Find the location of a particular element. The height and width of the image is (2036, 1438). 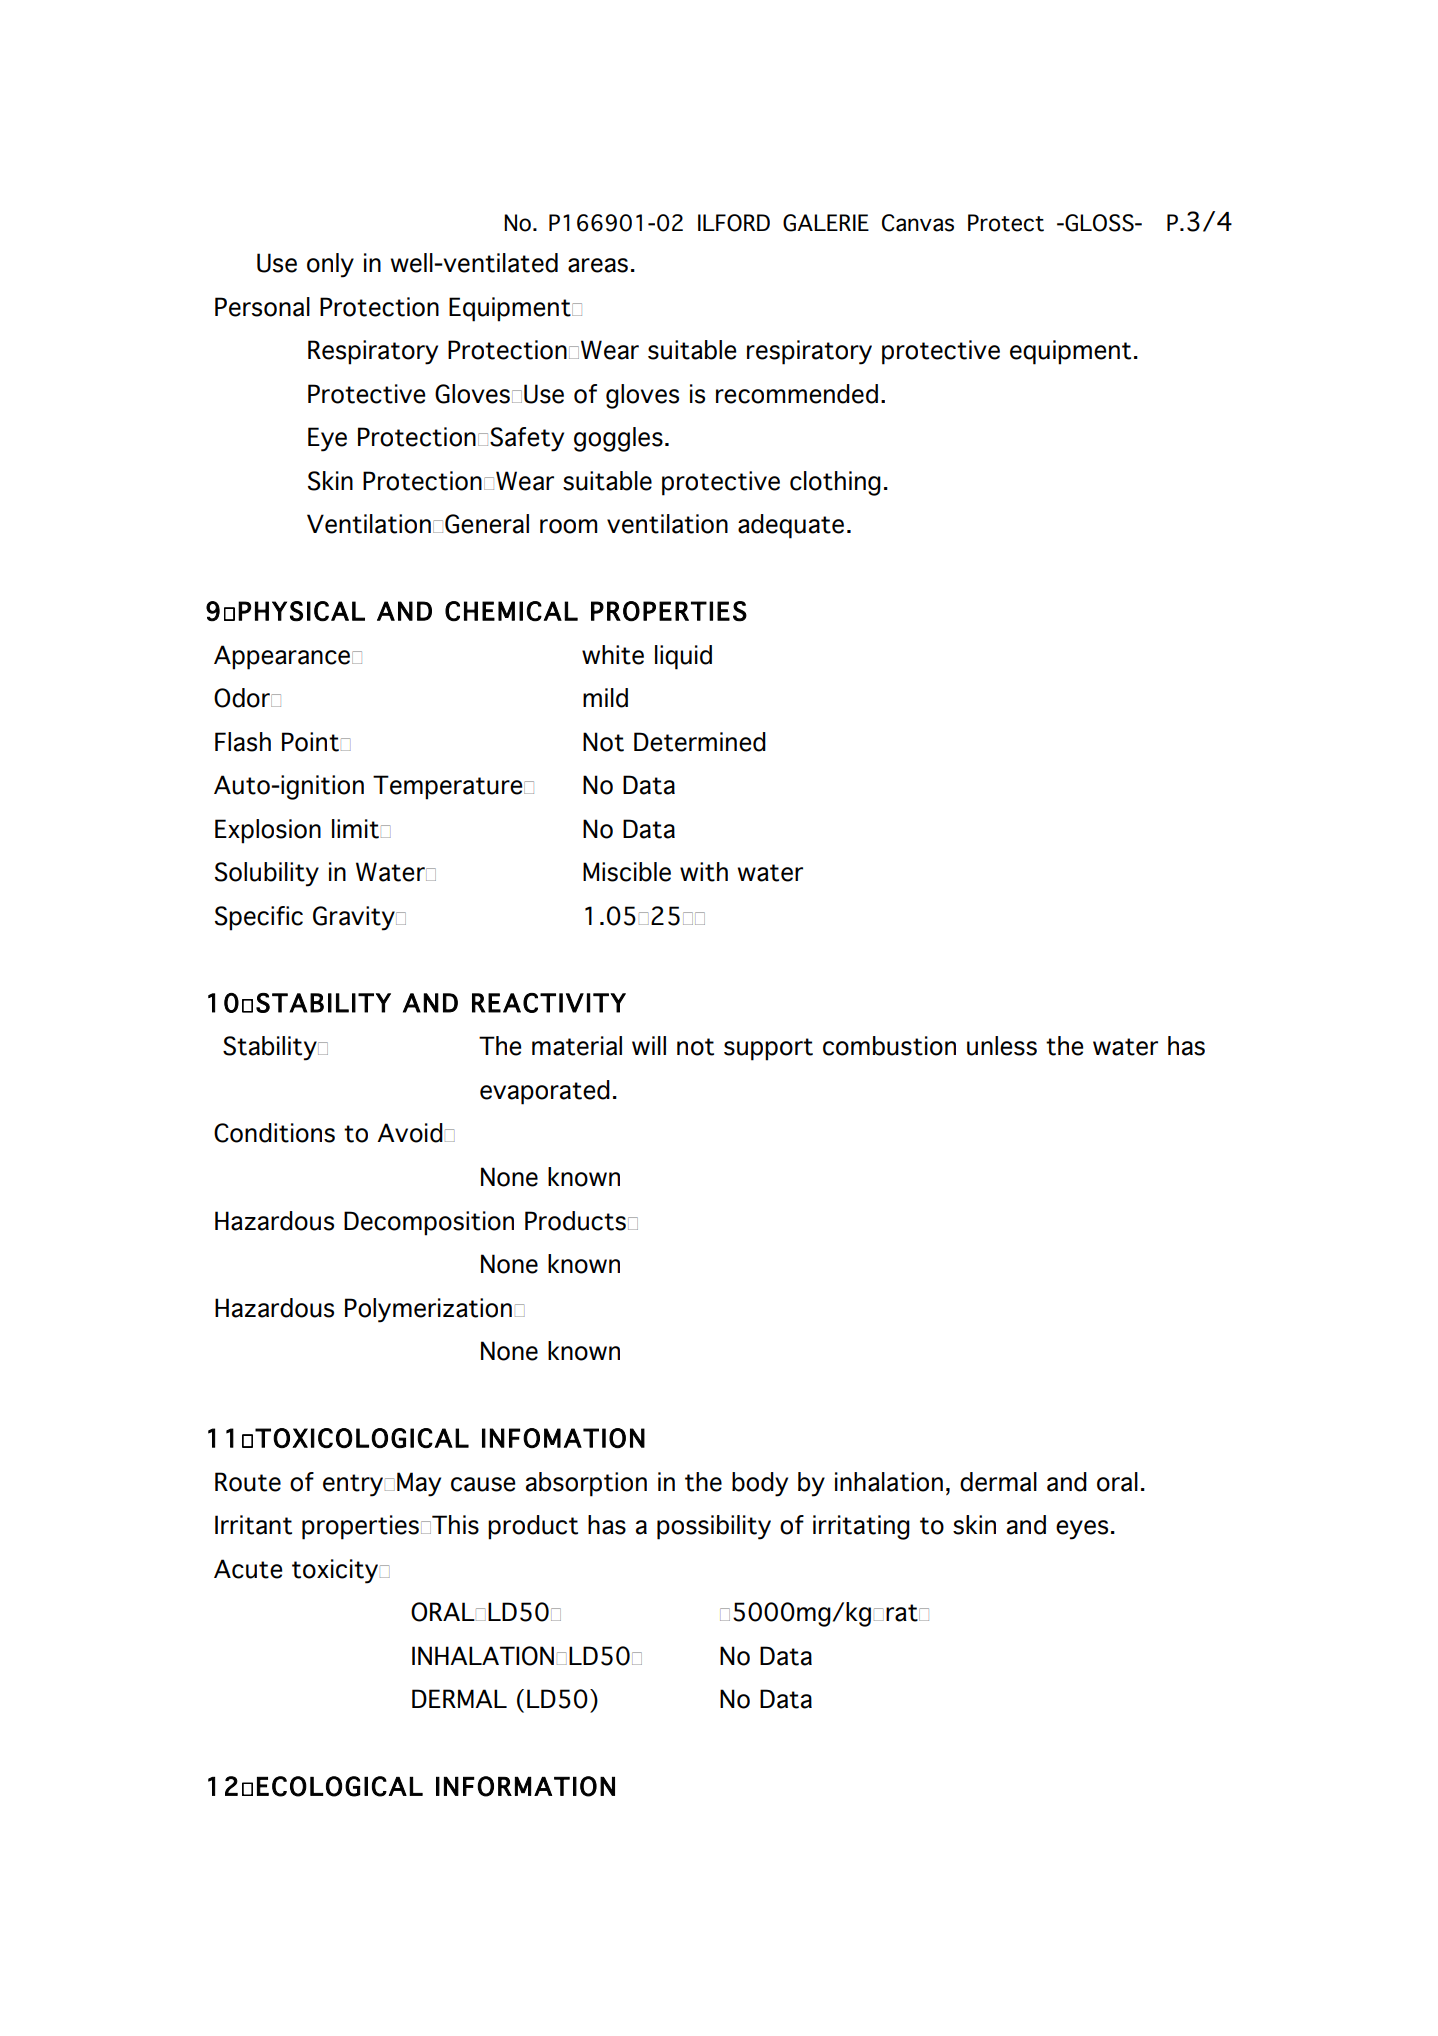

eyes is located at coordinates (1082, 1530).
